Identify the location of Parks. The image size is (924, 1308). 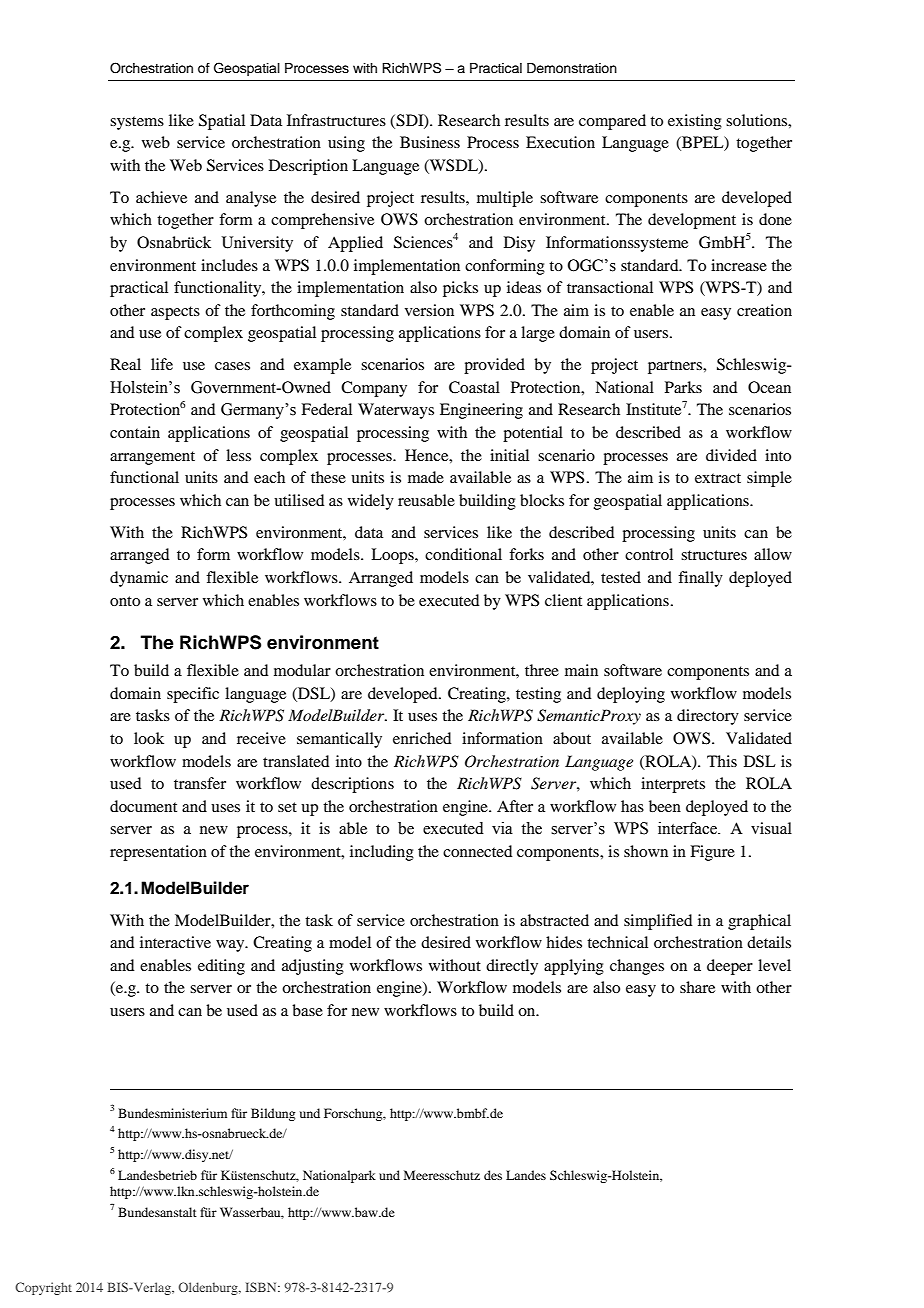
(683, 387).
